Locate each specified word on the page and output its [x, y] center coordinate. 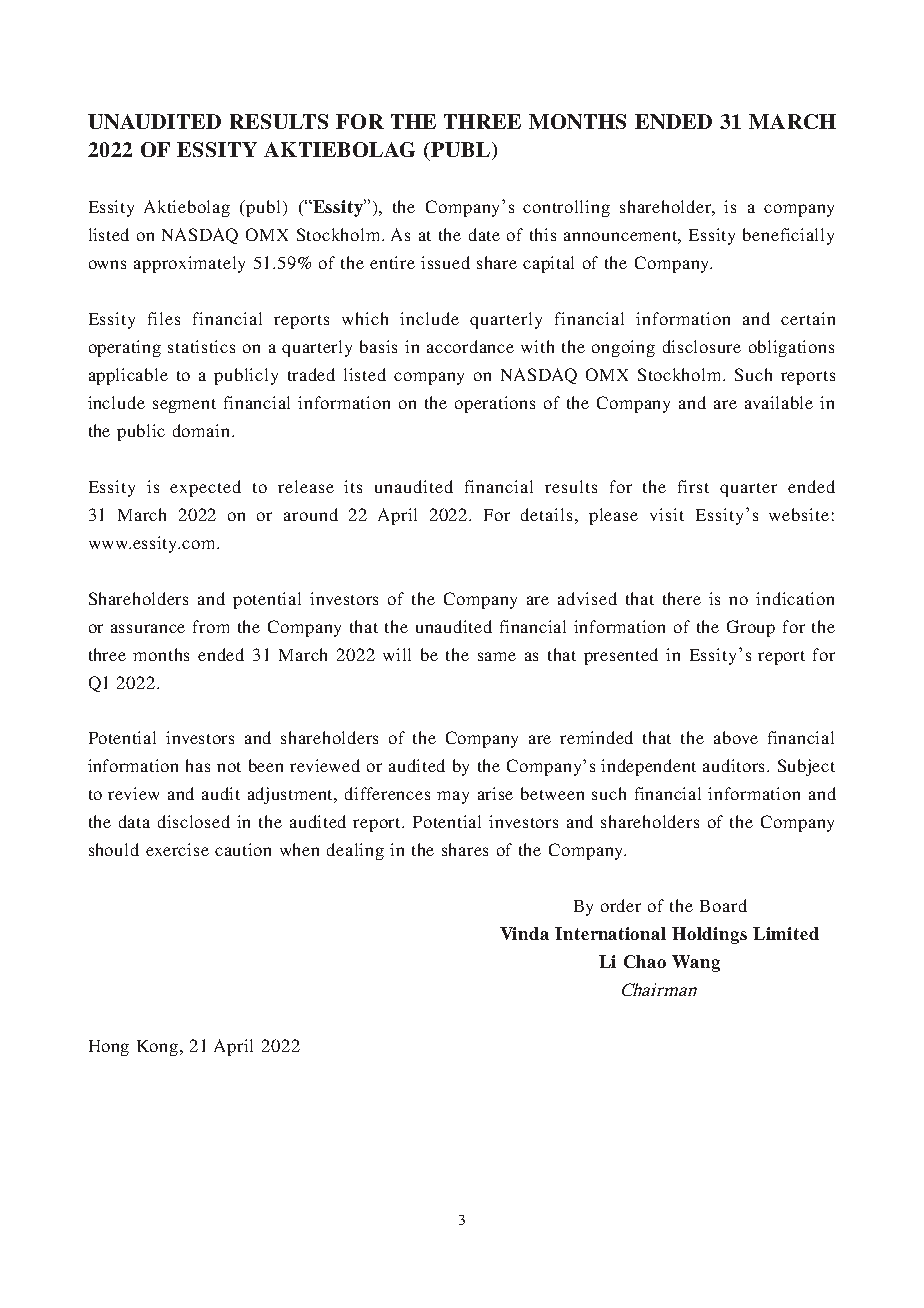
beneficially [788, 236]
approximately [189, 264]
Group [751, 628]
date [484, 234]
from [211, 626]
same [497, 656]
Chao [645, 961]
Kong [159, 1048]
